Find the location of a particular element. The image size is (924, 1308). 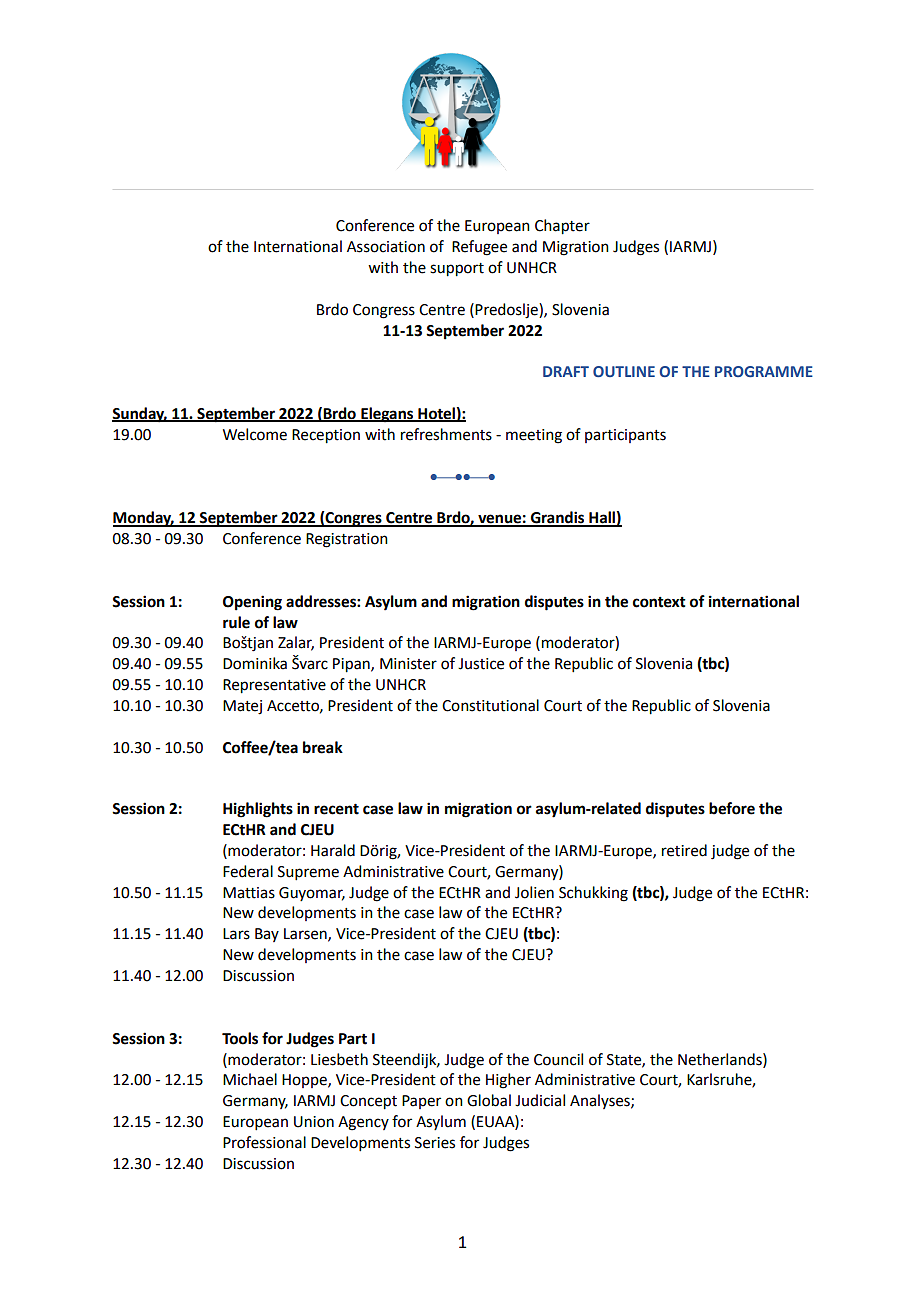

Global is located at coordinates (489, 1100).
